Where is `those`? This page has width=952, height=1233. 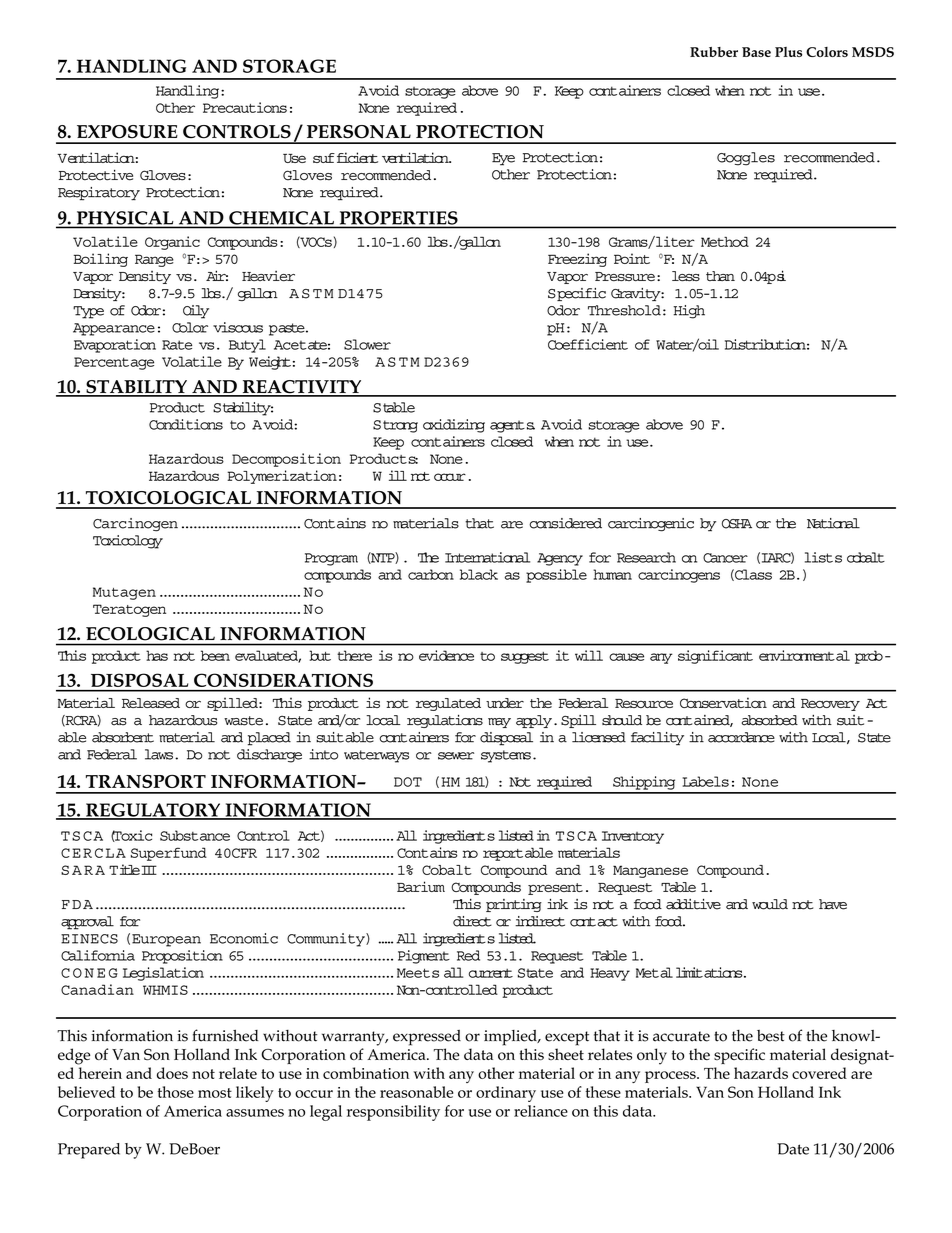
those is located at coordinates (175, 1092).
